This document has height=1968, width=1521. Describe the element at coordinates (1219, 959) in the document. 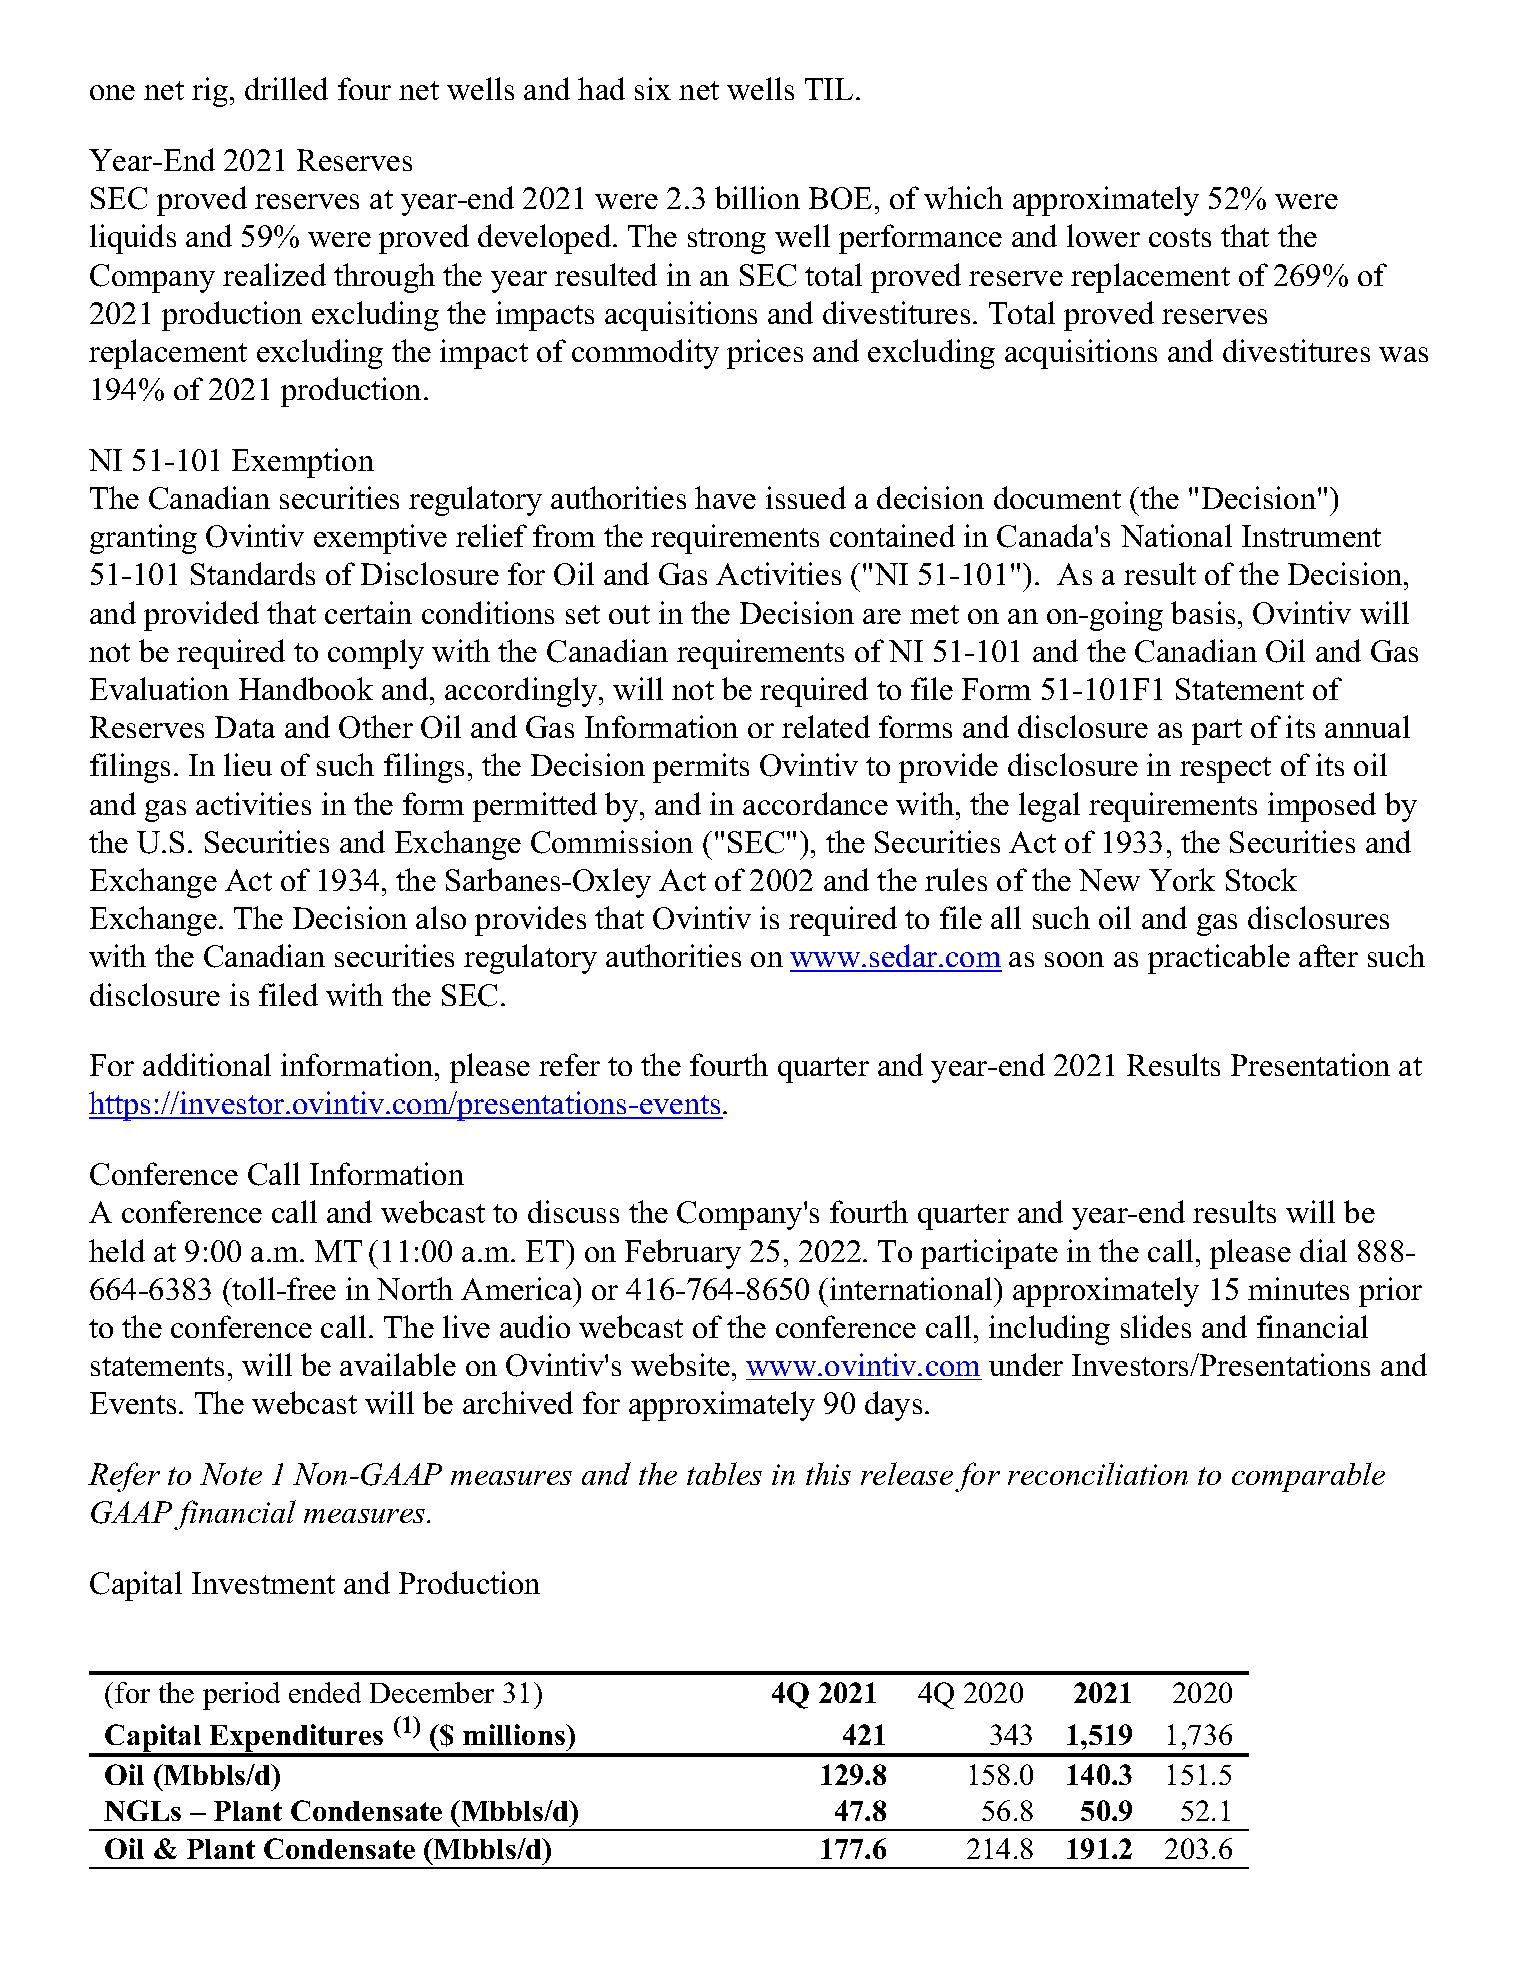

I see `practicable` at that location.
